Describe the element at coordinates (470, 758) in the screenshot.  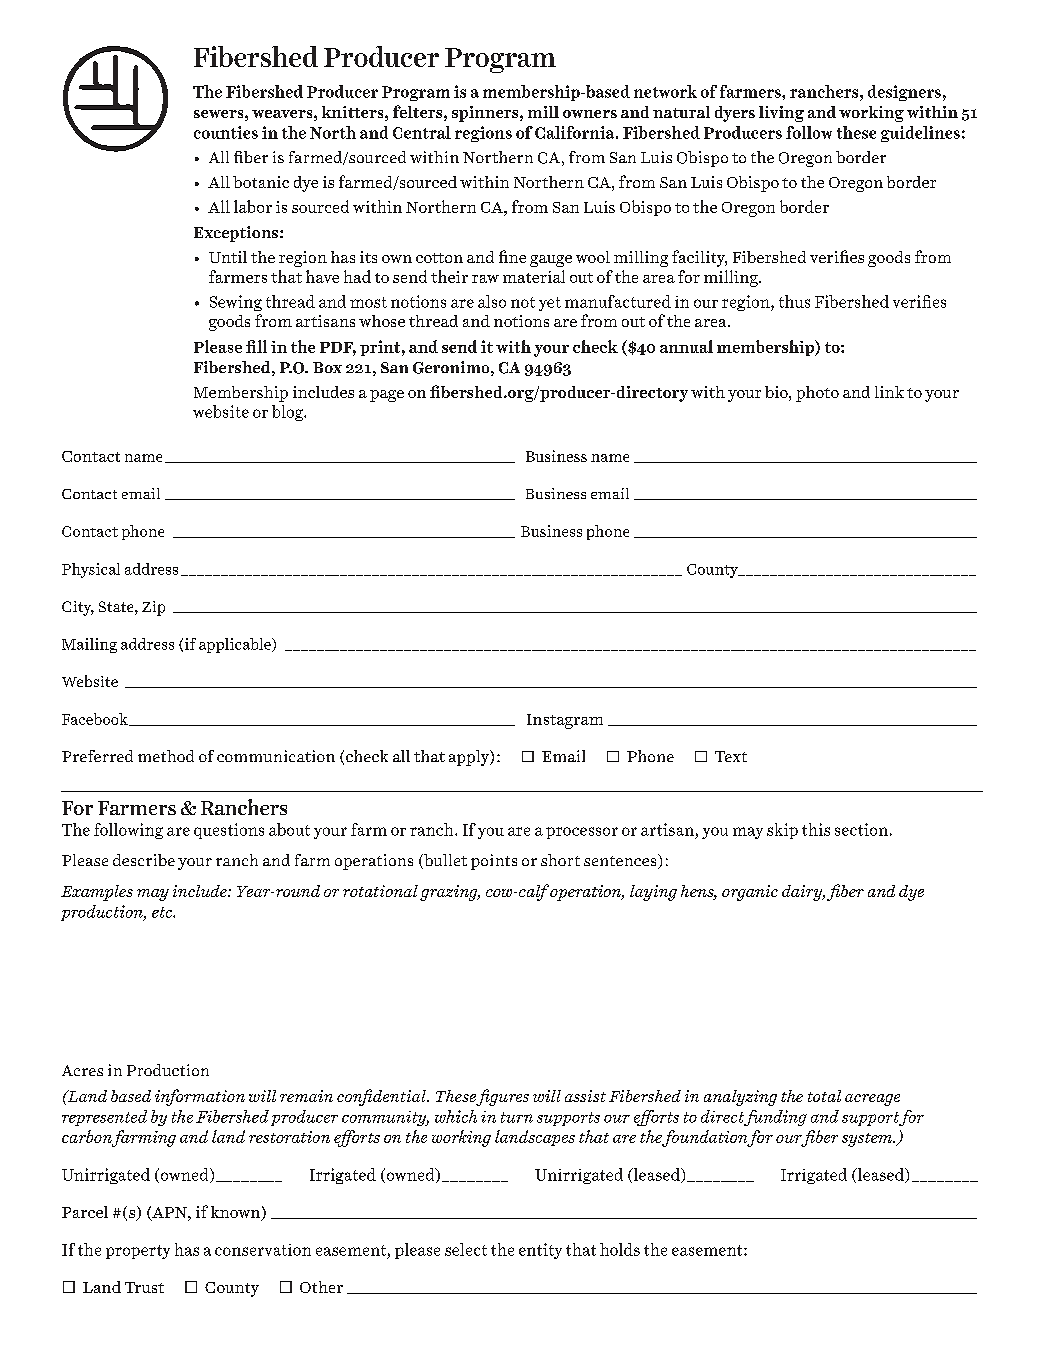
I see `apply` at that location.
